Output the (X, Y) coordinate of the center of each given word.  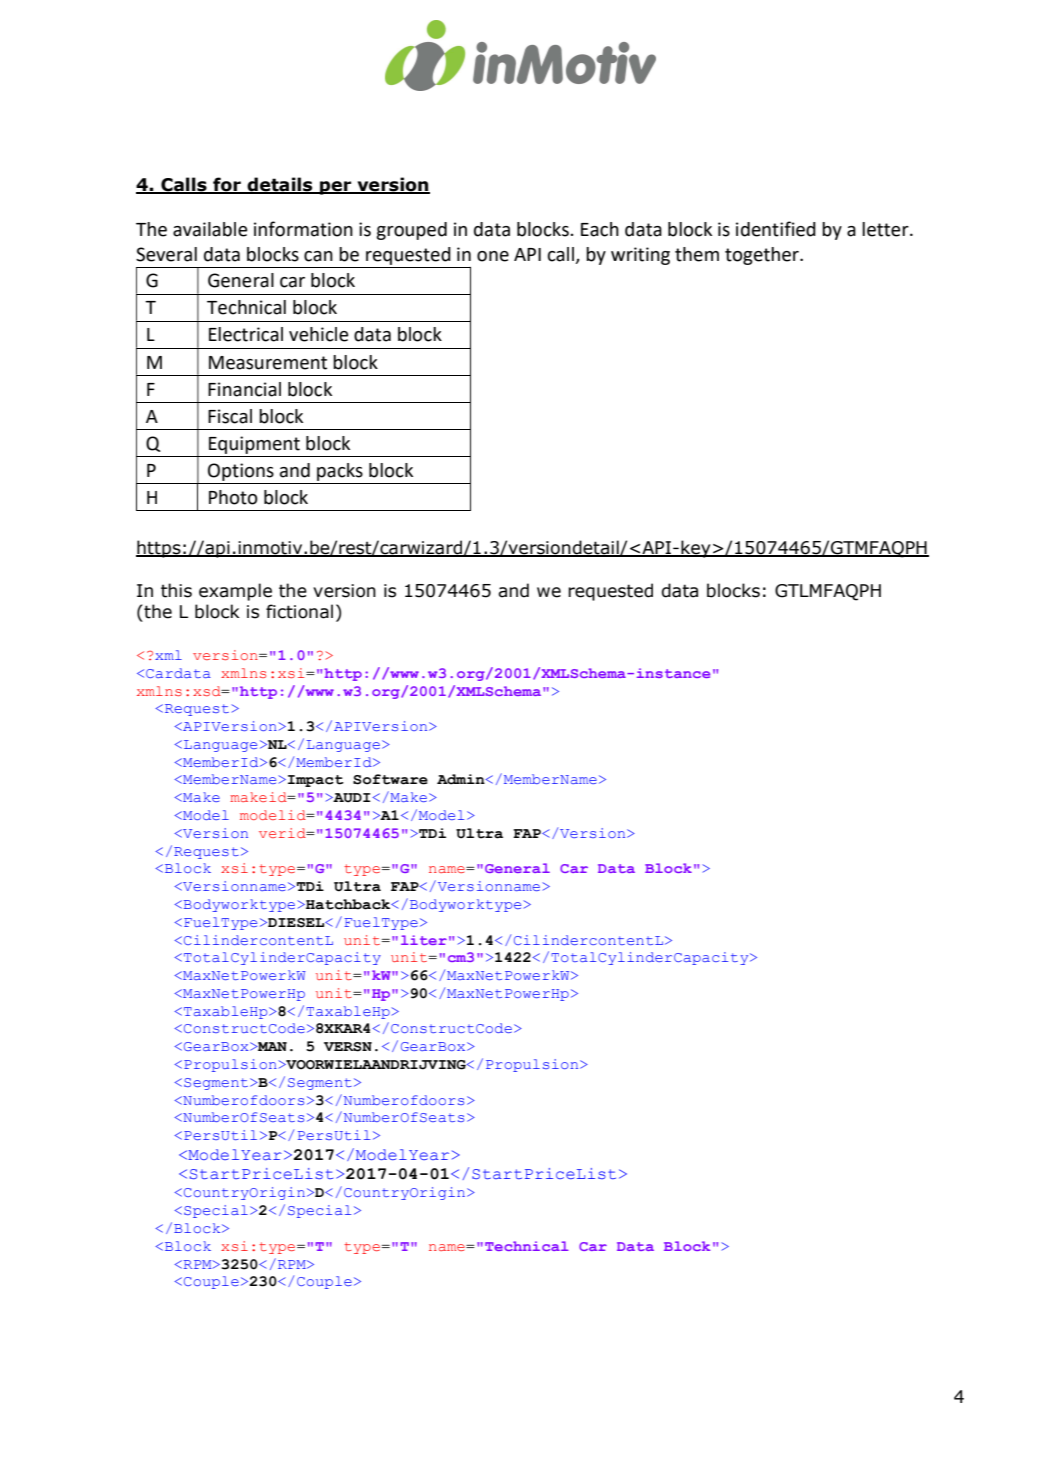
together (763, 256)
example (235, 592)
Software (390, 779)
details (280, 185)
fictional (299, 611)
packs (340, 472)
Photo (233, 497)
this (176, 590)
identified (776, 229)
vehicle (319, 334)
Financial (244, 389)
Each (600, 229)
